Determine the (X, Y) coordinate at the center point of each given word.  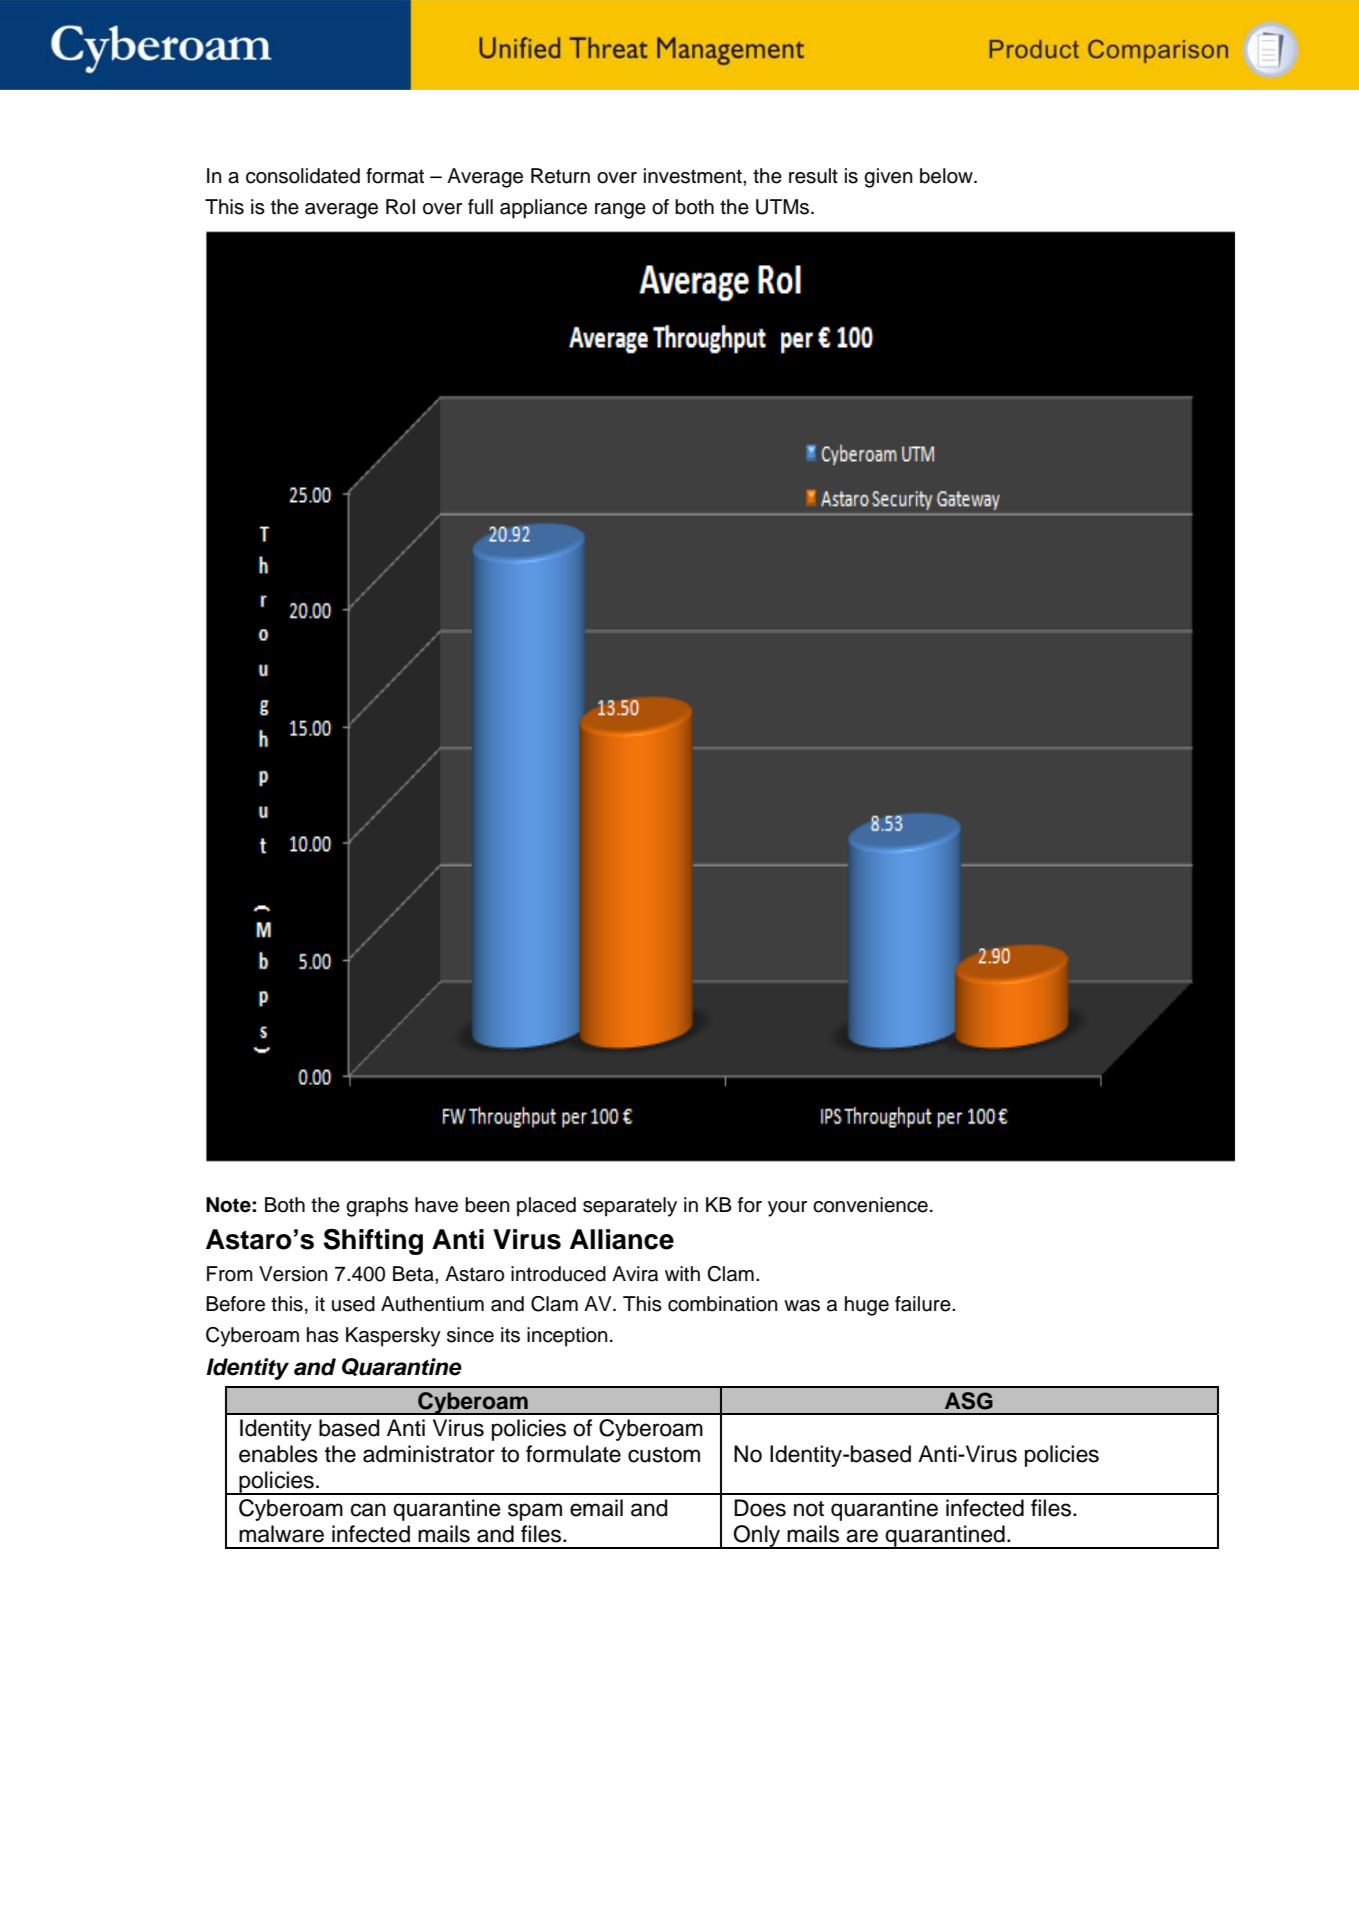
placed (546, 1207)
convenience (870, 1205)
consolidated (303, 176)
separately (630, 1207)
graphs (377, 1207)
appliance (543, 209)
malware (281, 1534)
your (787, 1209)
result (813, 176)
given (888, 178)
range (620, 211)
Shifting (373, 1241)
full (480, 207)
